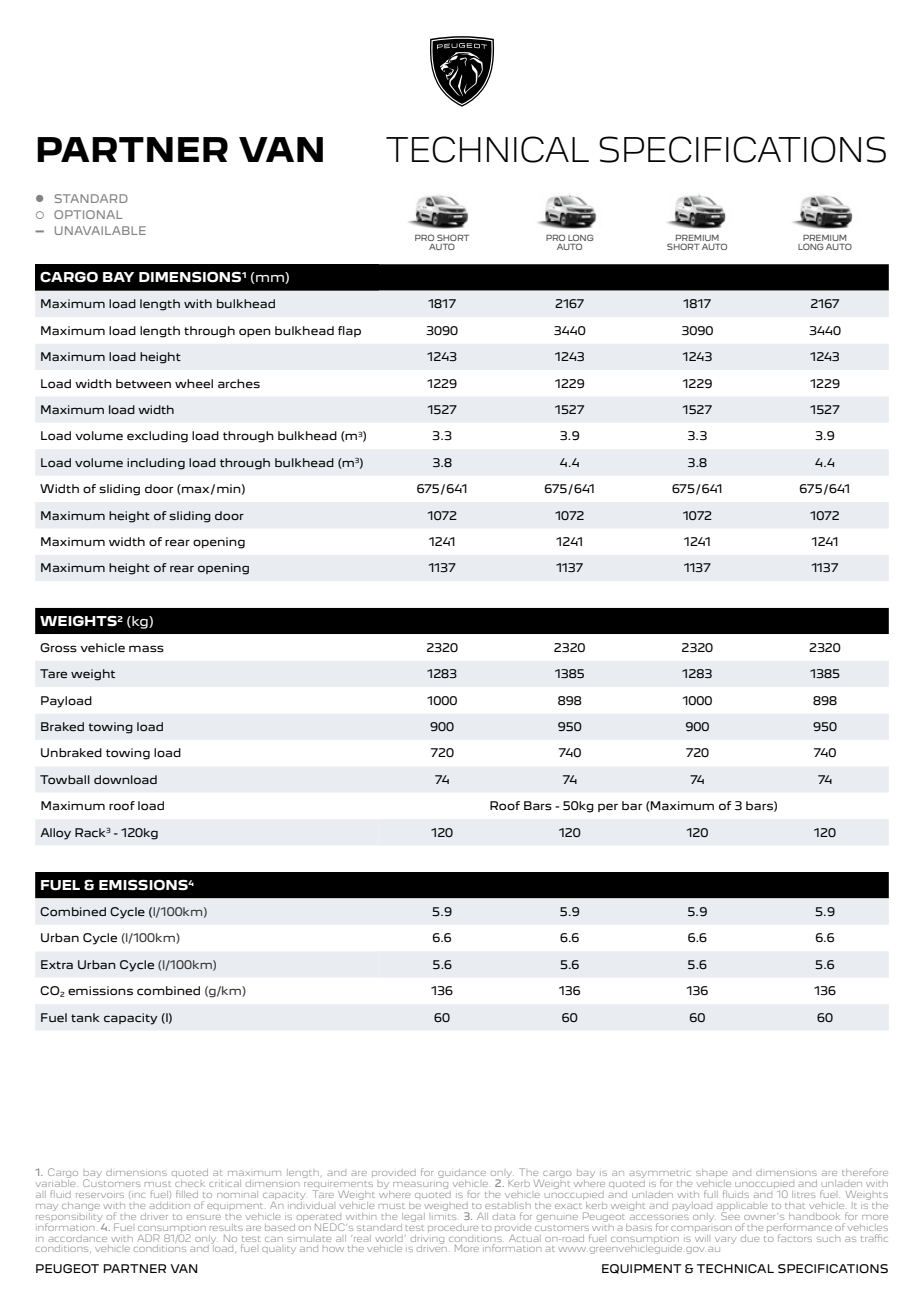  What do you see at coordinates (146, 648) in the image?
I see `mass` at bounding box center [146, 648].
